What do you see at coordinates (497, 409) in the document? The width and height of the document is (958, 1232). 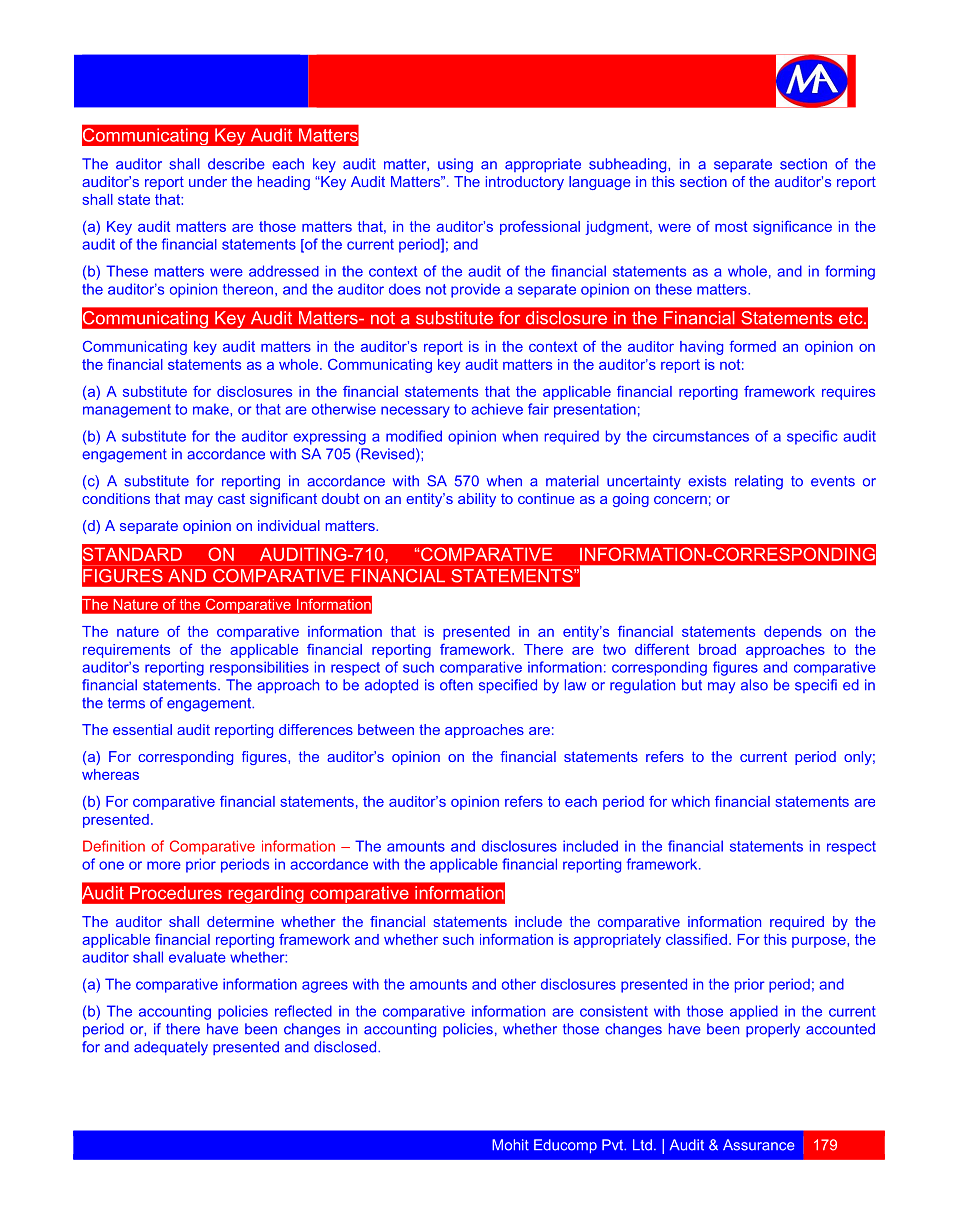 I see `achieve` at bounding box center [497, 409].
